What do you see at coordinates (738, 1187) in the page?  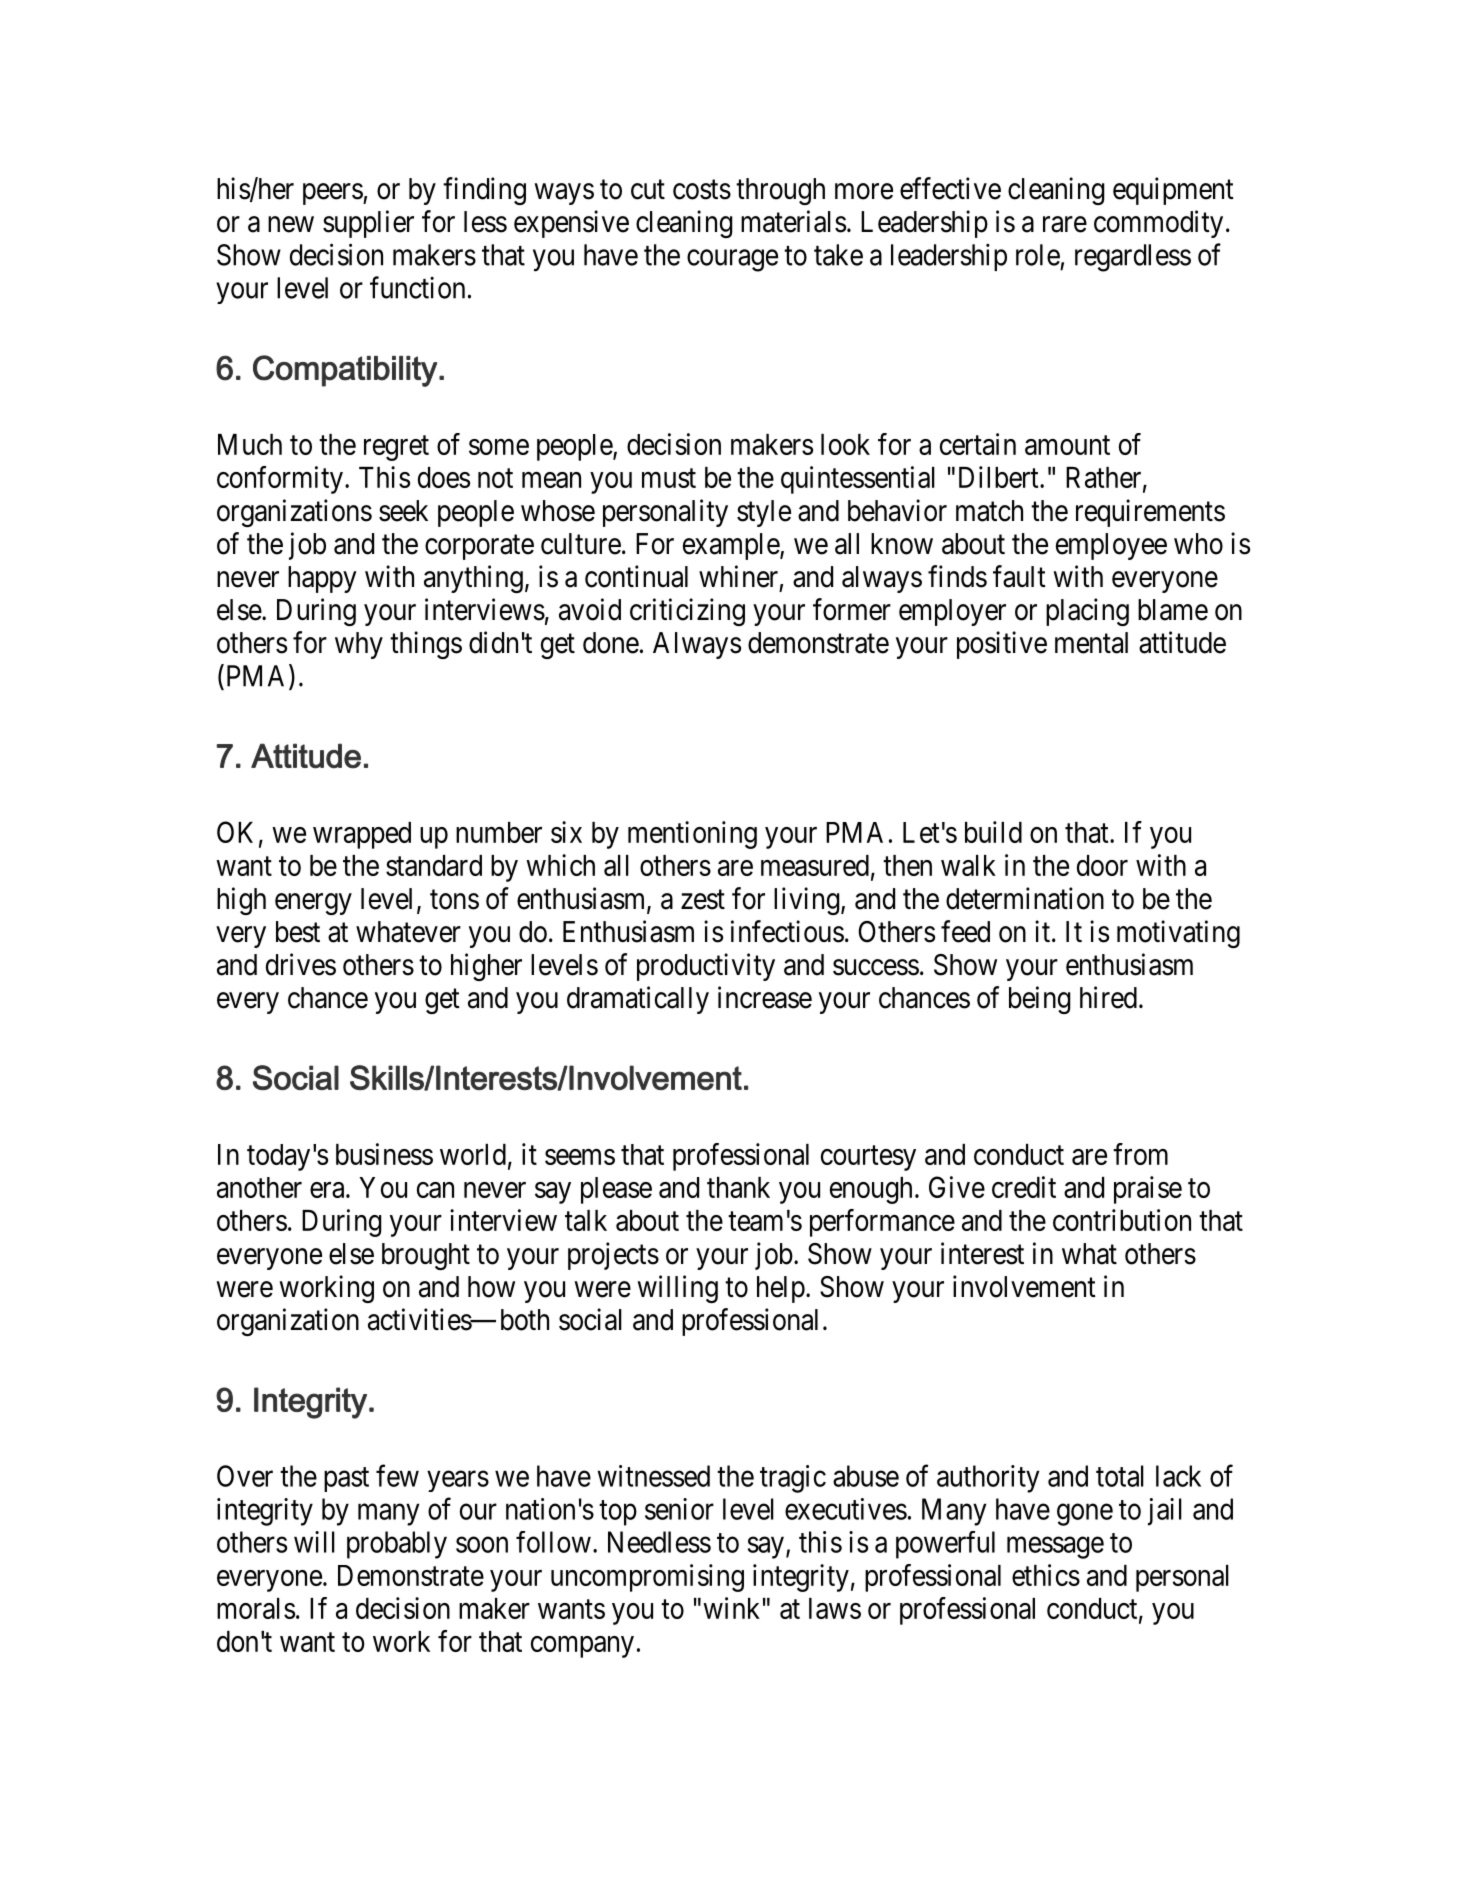 I see `thank` at bounding box center [738, 1187].
